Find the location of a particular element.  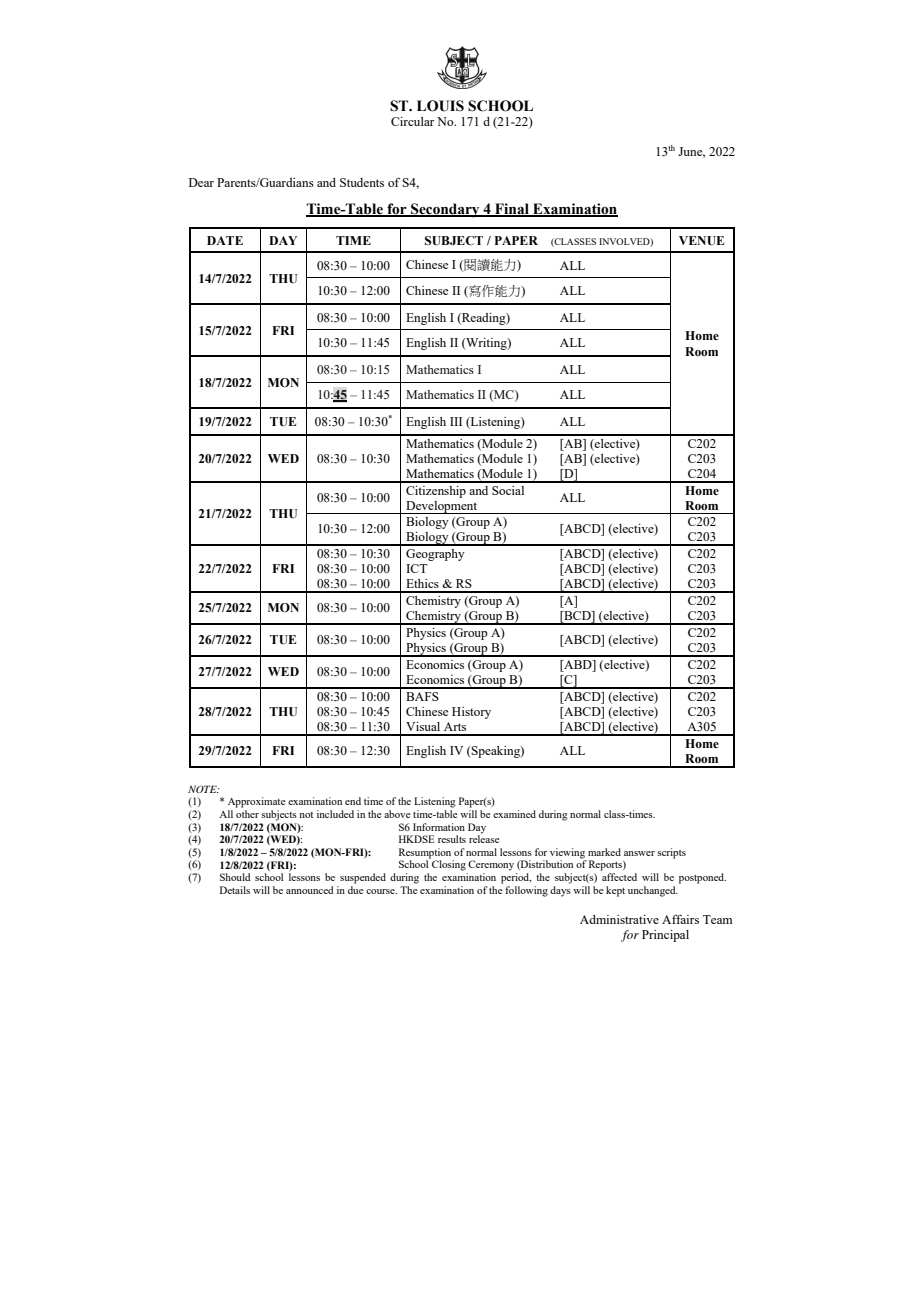

III is located at coordinates (456, 421).
